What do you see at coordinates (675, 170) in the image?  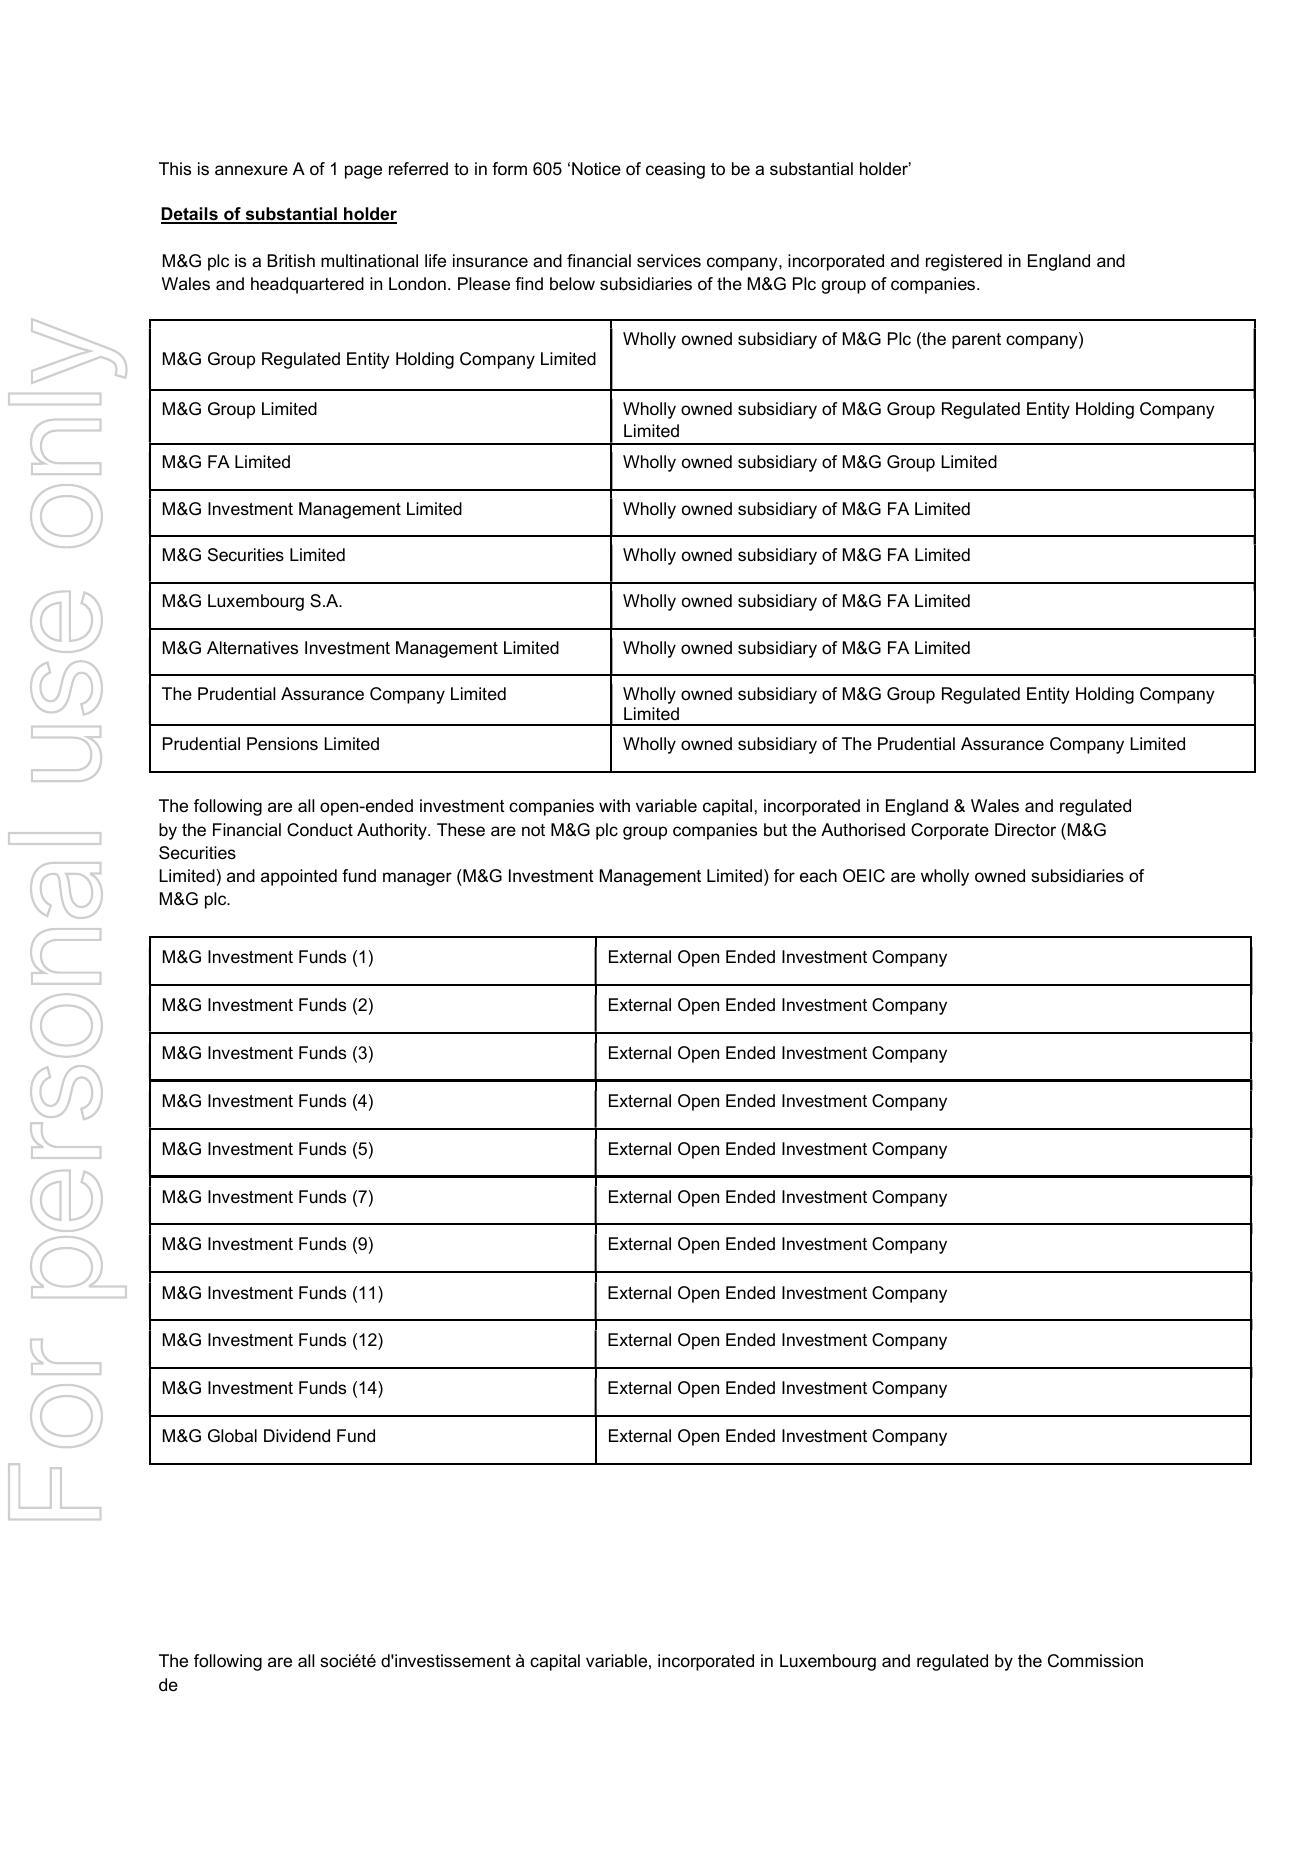 I see `ceasing` at bounding box center [675, 170].
